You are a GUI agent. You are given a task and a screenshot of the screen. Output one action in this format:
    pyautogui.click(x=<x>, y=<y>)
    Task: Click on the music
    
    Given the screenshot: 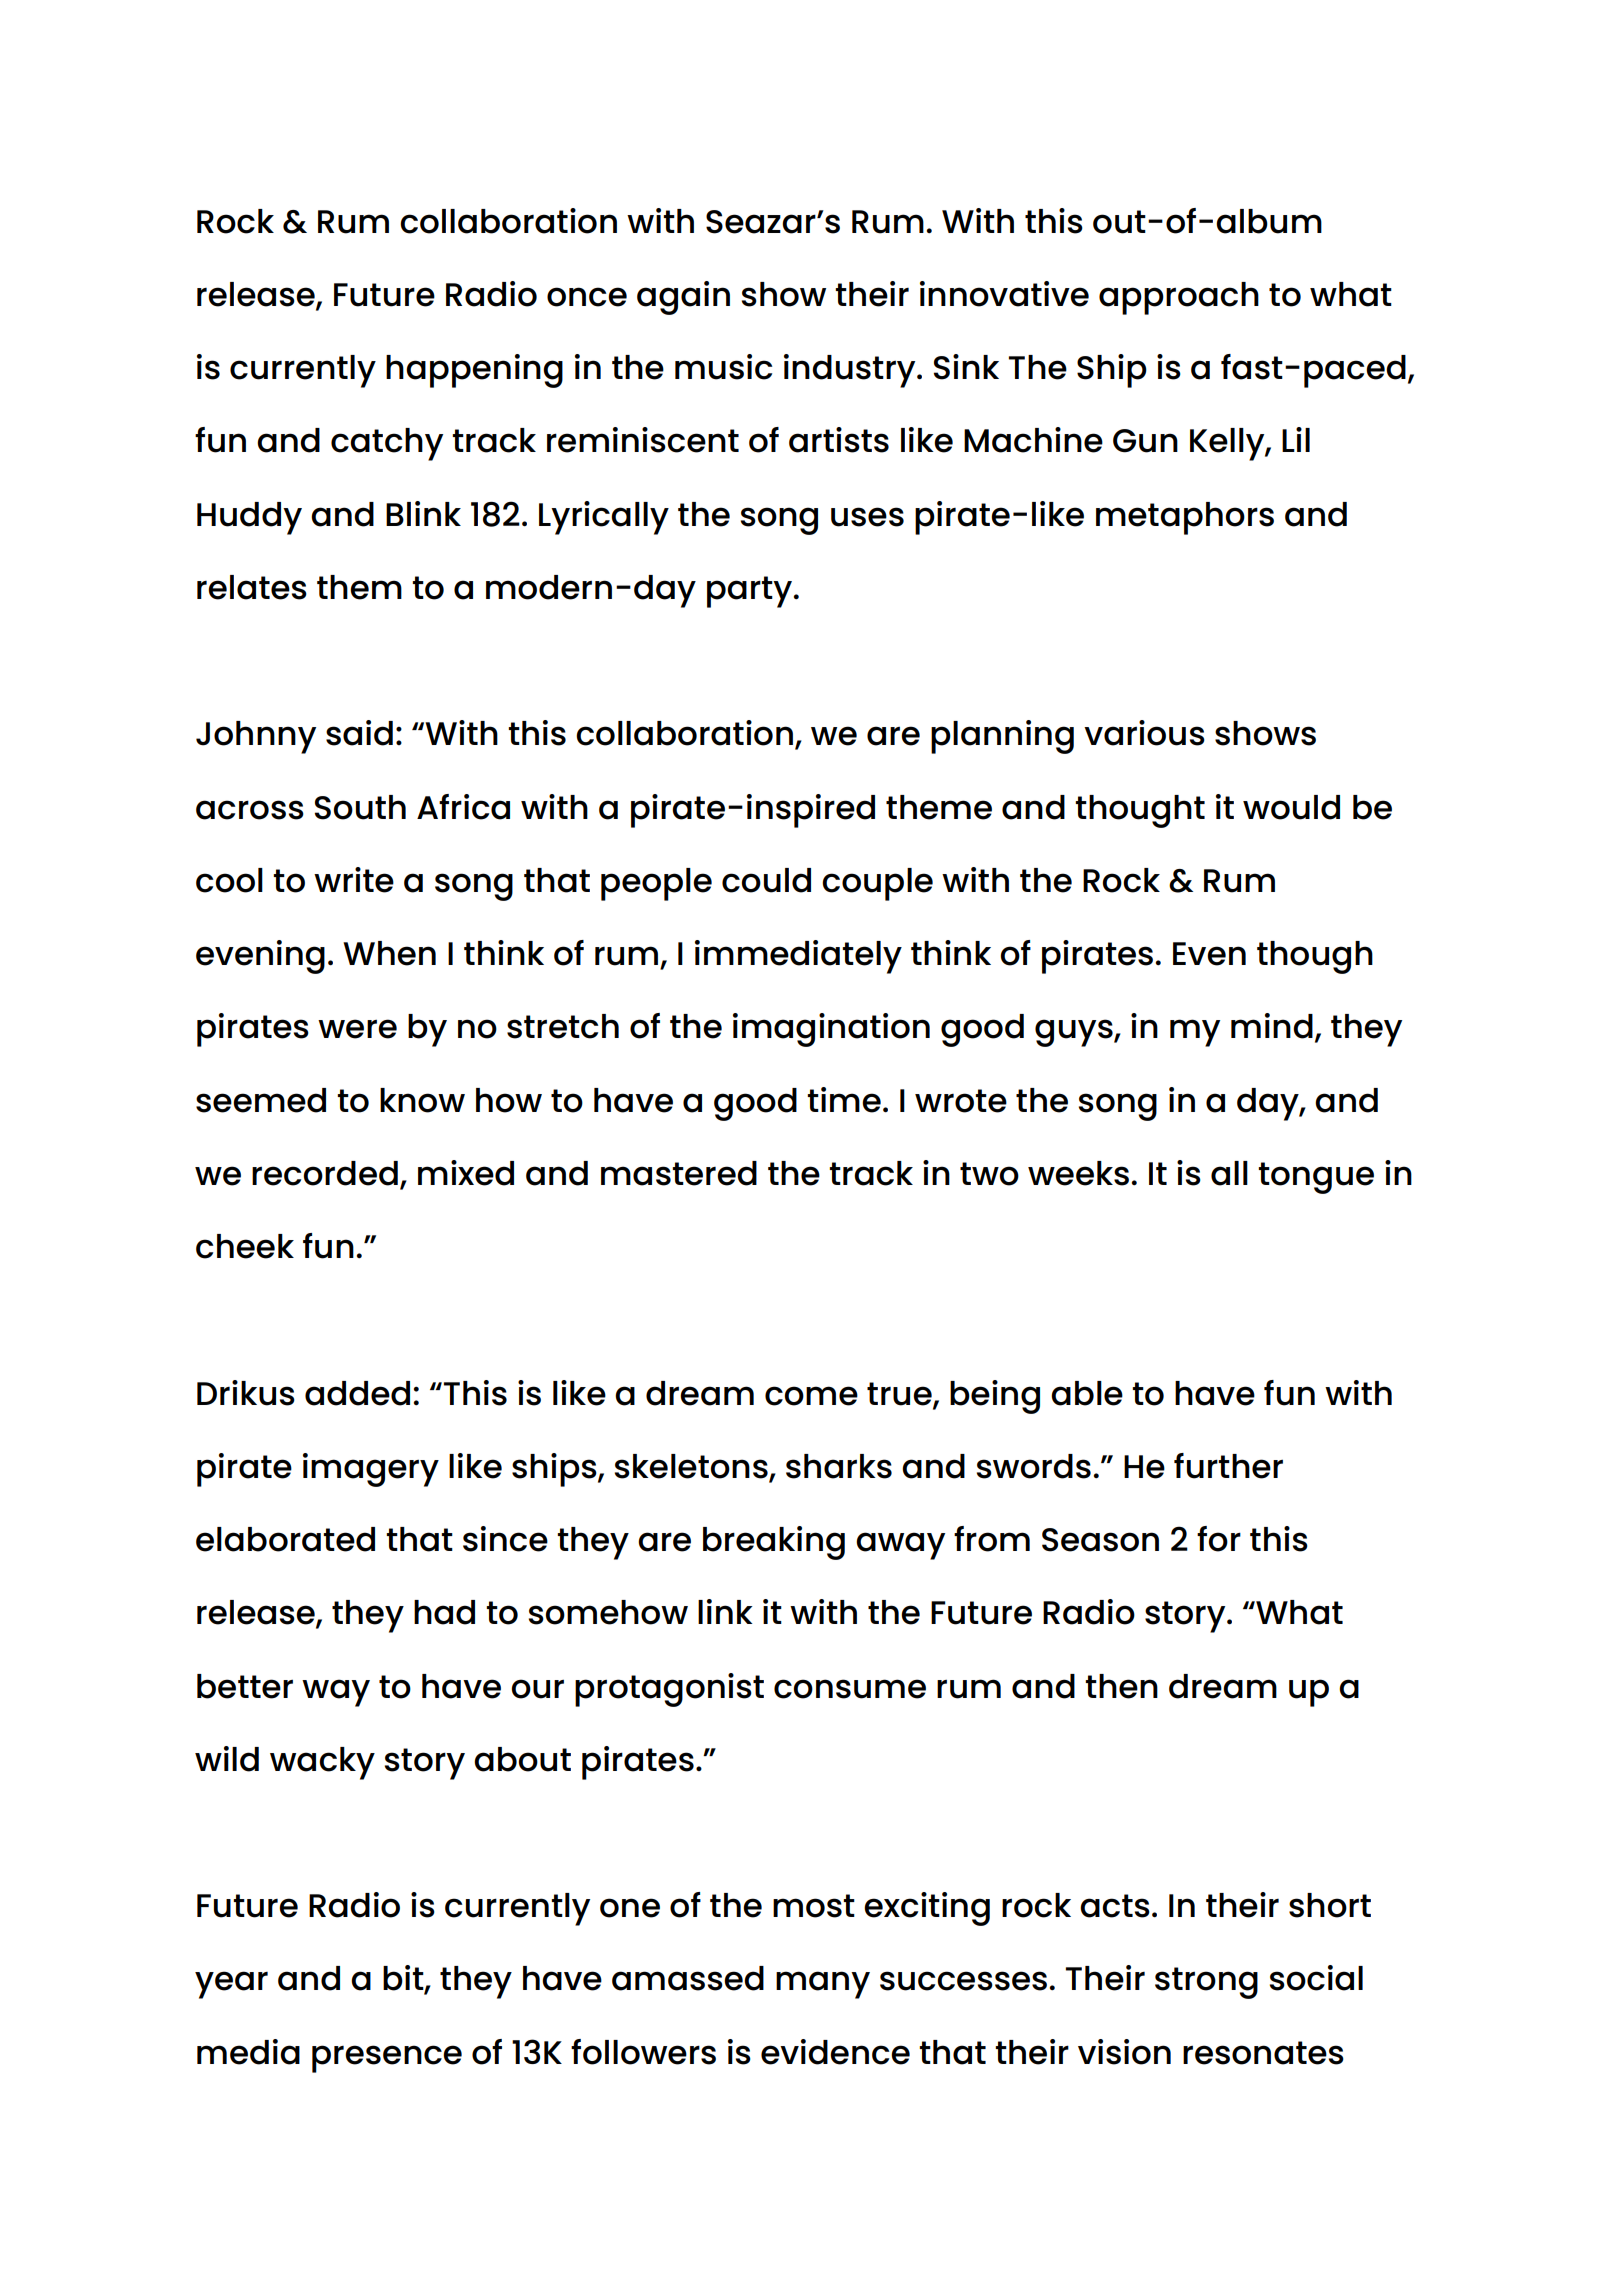 What is the action you would take?
    pyautogui.click(x=723, y=367)
